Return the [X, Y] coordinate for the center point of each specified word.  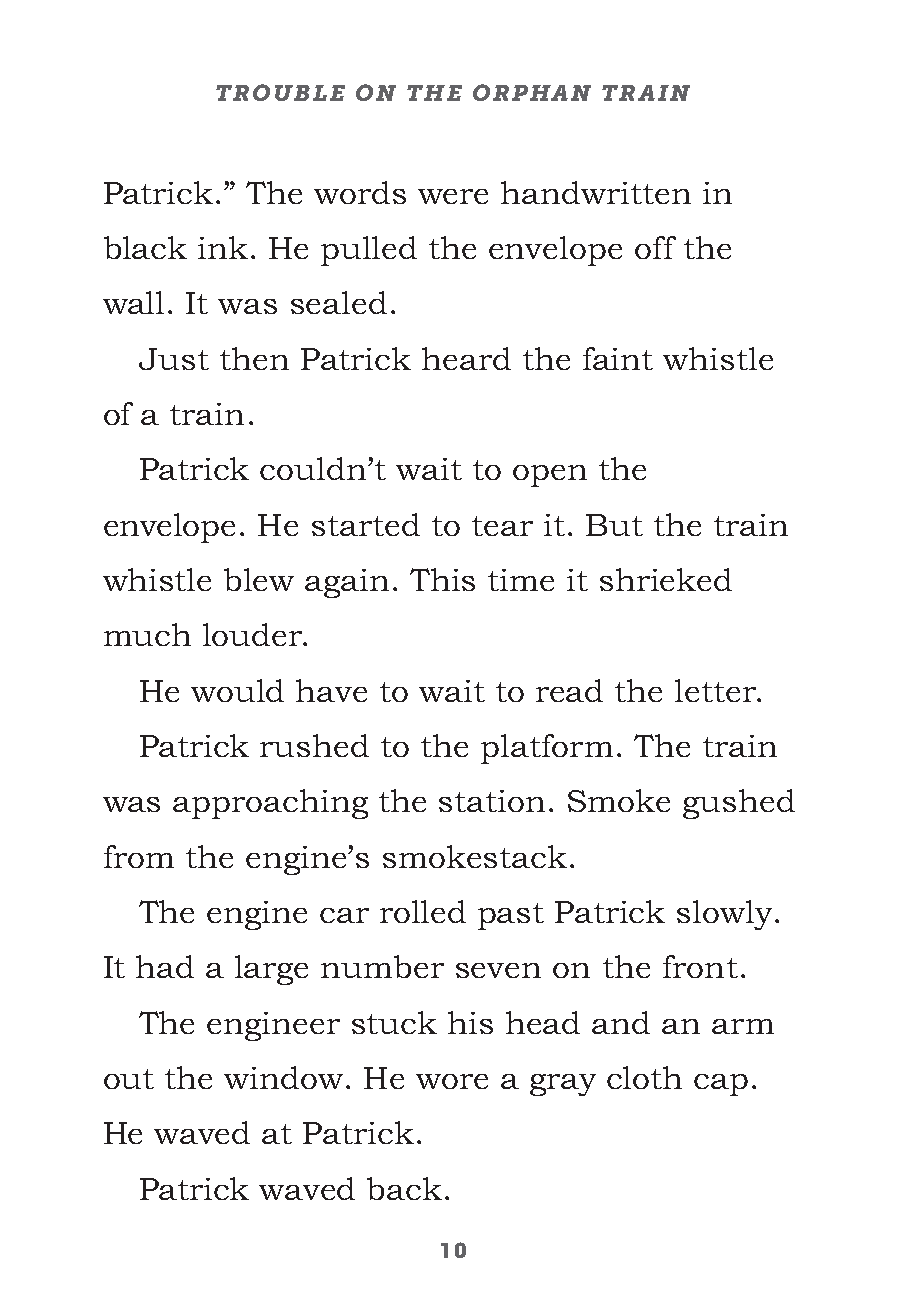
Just [174, 359]
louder [254, 634]
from [139, 856]
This [442, 579]
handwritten [596, 192]
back [404, 1188]
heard [466, 358]
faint [618, 358]
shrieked [666, 579]
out [129, 1079]
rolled [423, 911]
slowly [724, 915]
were [453, 196]
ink [223, 247]
